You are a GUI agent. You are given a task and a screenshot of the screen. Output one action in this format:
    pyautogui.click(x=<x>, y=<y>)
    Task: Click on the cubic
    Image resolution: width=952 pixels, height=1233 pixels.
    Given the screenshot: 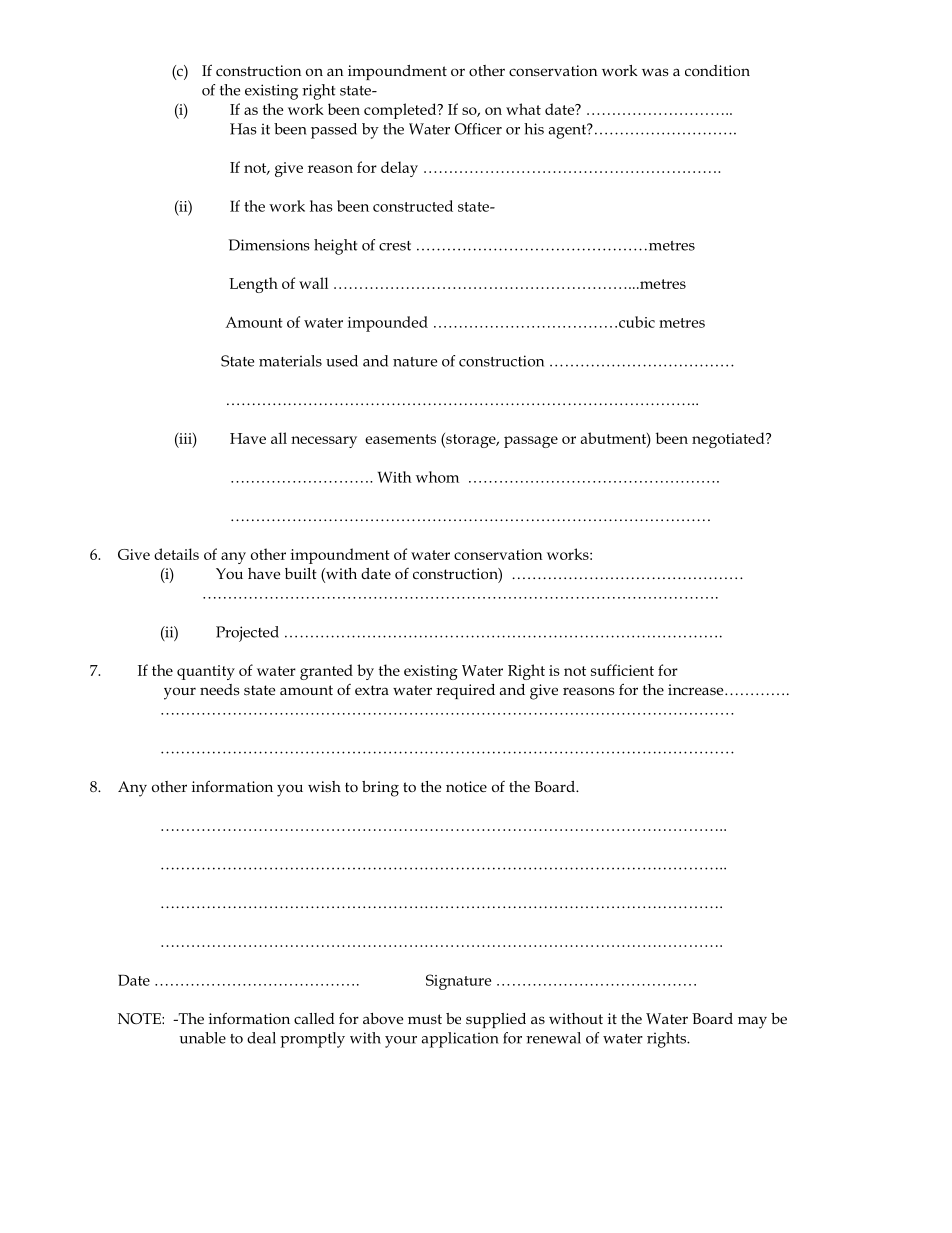 What is the action you would take?
    pyautogui.click(x=637, y=322)
